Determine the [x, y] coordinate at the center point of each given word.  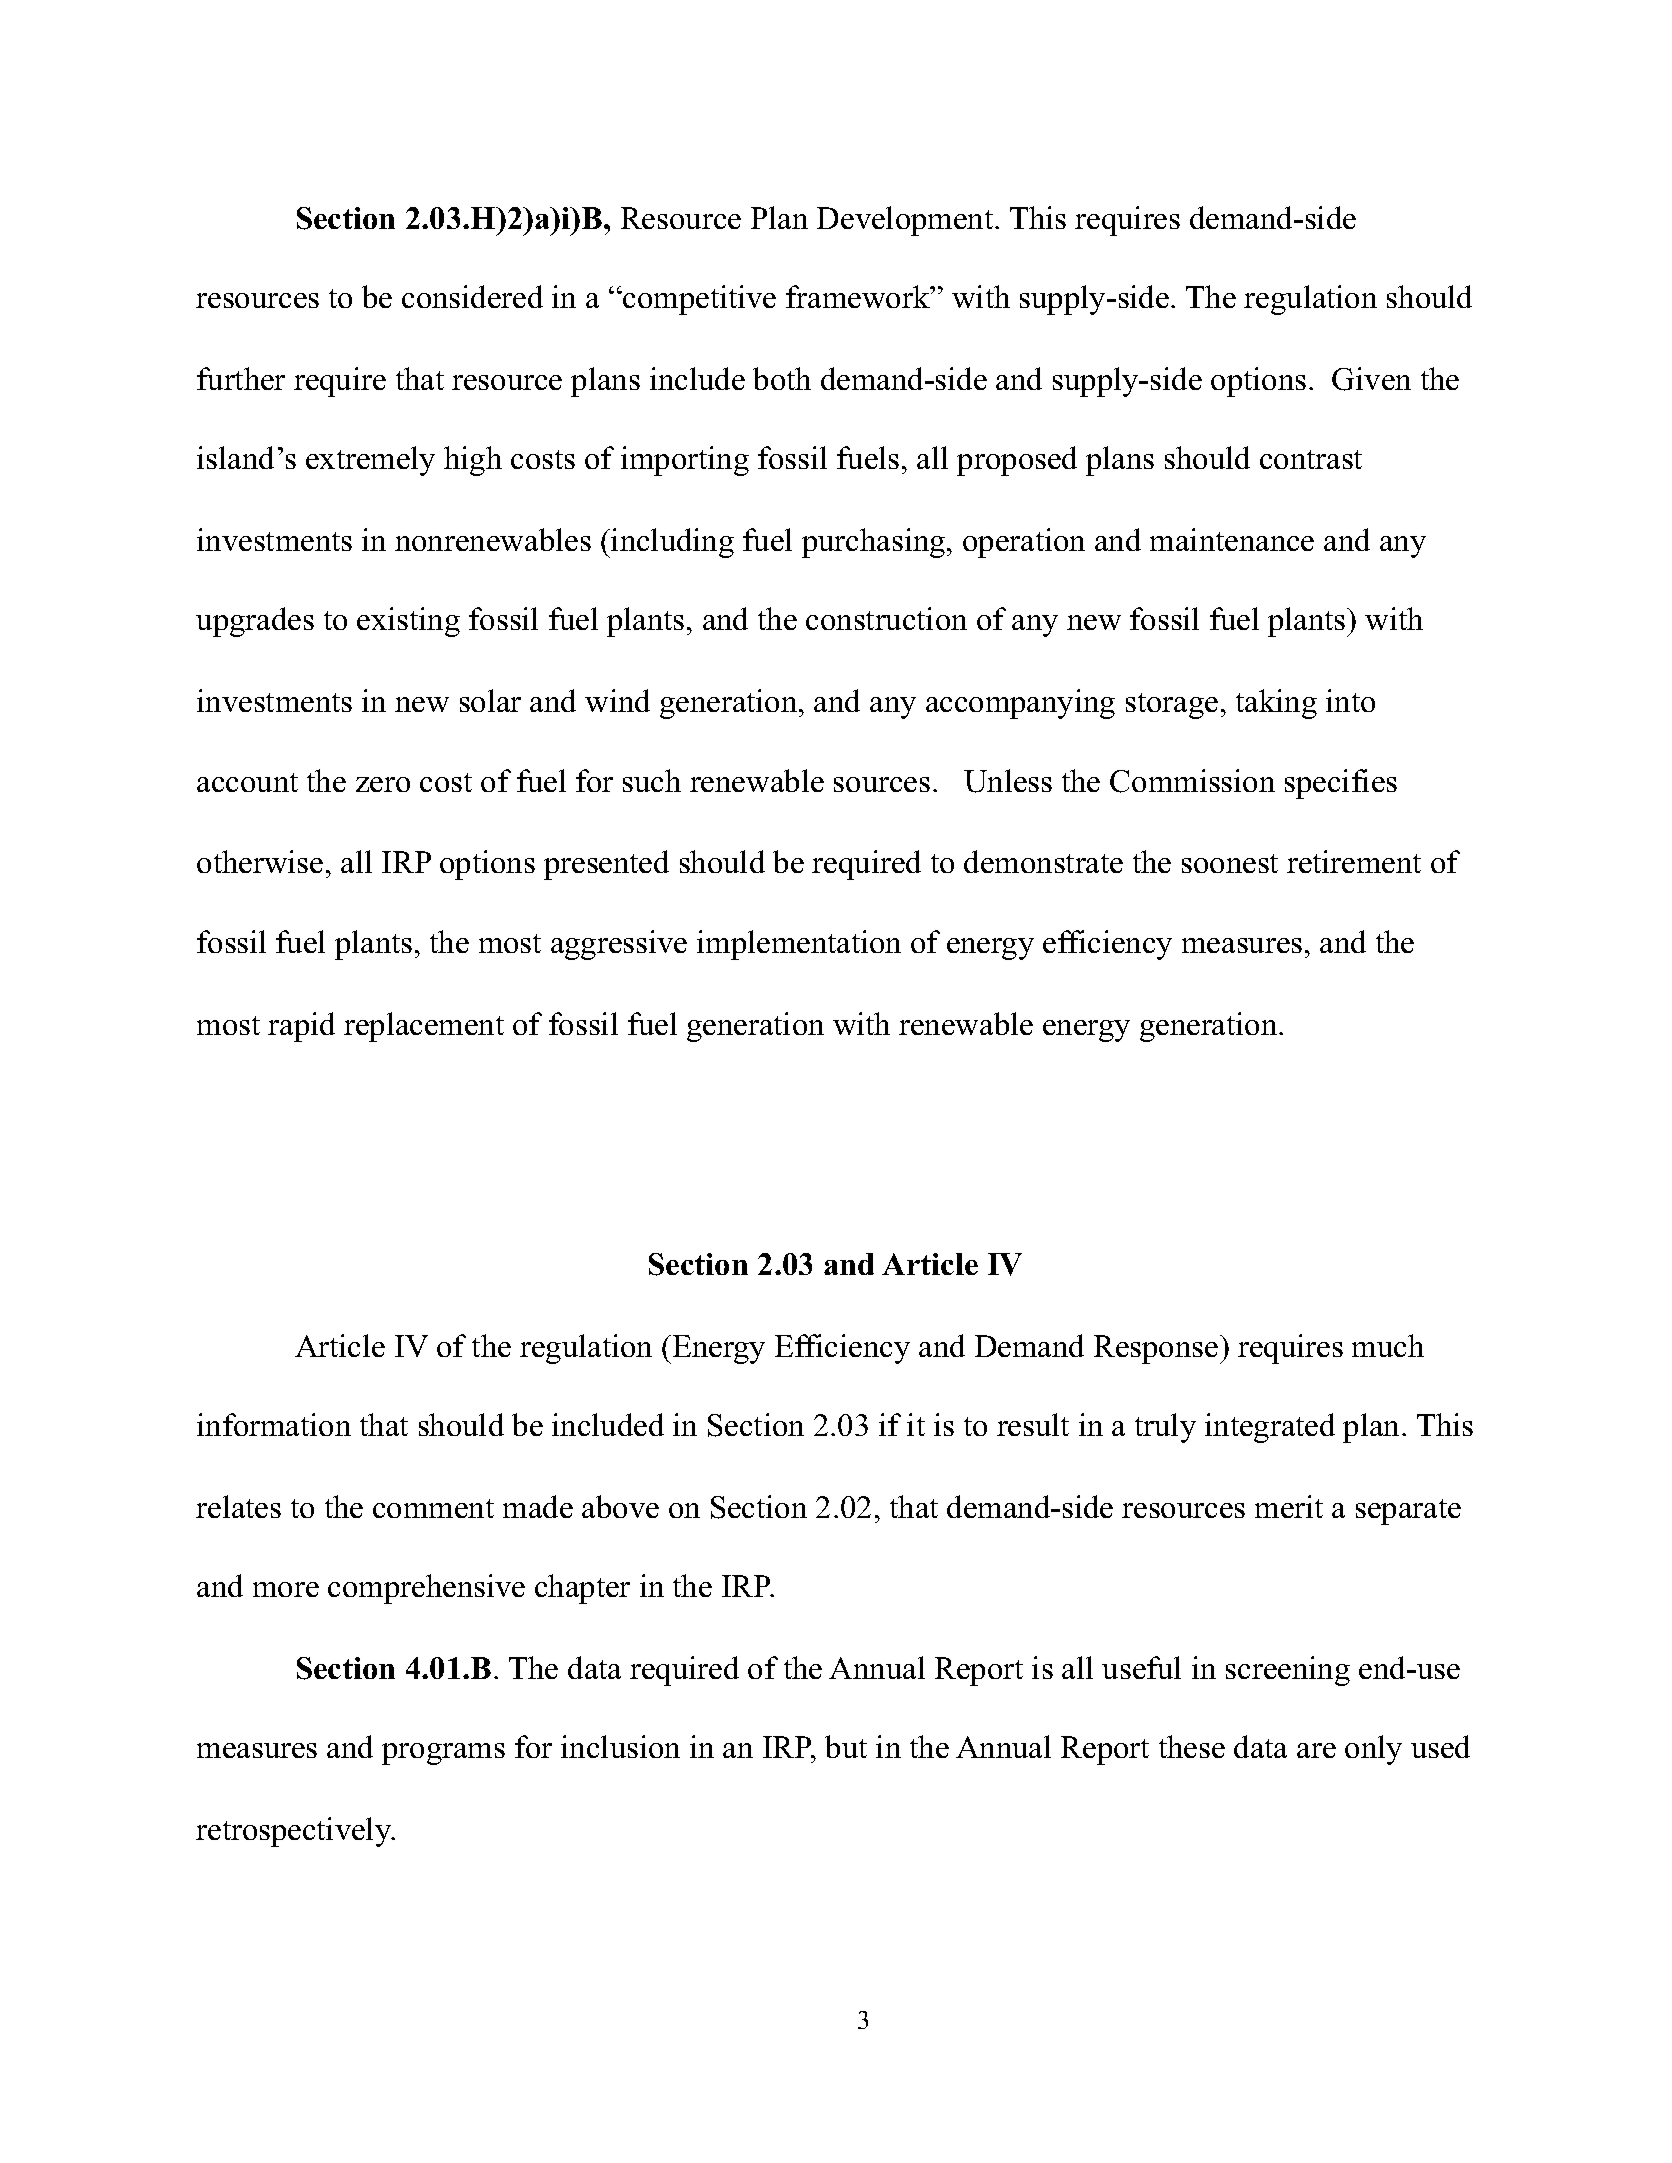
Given [1371, 379]
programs [443, 1754]
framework [859, 296]
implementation [799, 945]
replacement [424, 1027]
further [241, 378]
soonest [1230, 863]
